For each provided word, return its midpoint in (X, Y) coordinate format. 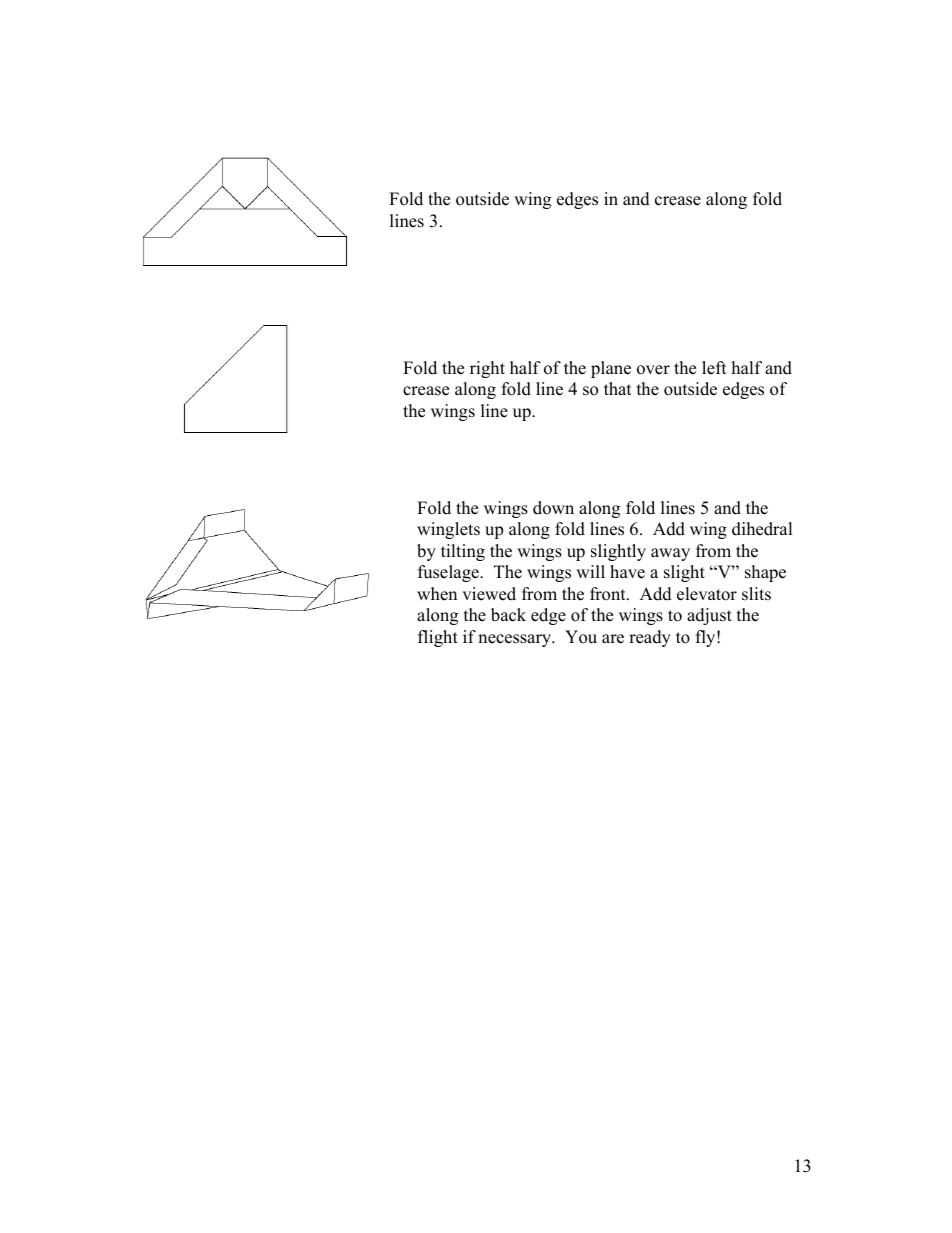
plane (611, 369)
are (613, 639)
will (590, 571)
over (653, 370)
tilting (463, 552)
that (618, 388)
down (553, 508)
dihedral (762, 529)
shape (765, 573)
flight (438, 638)
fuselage (449, 573)
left (714, 368)
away (670, 554)
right (487, 369)
